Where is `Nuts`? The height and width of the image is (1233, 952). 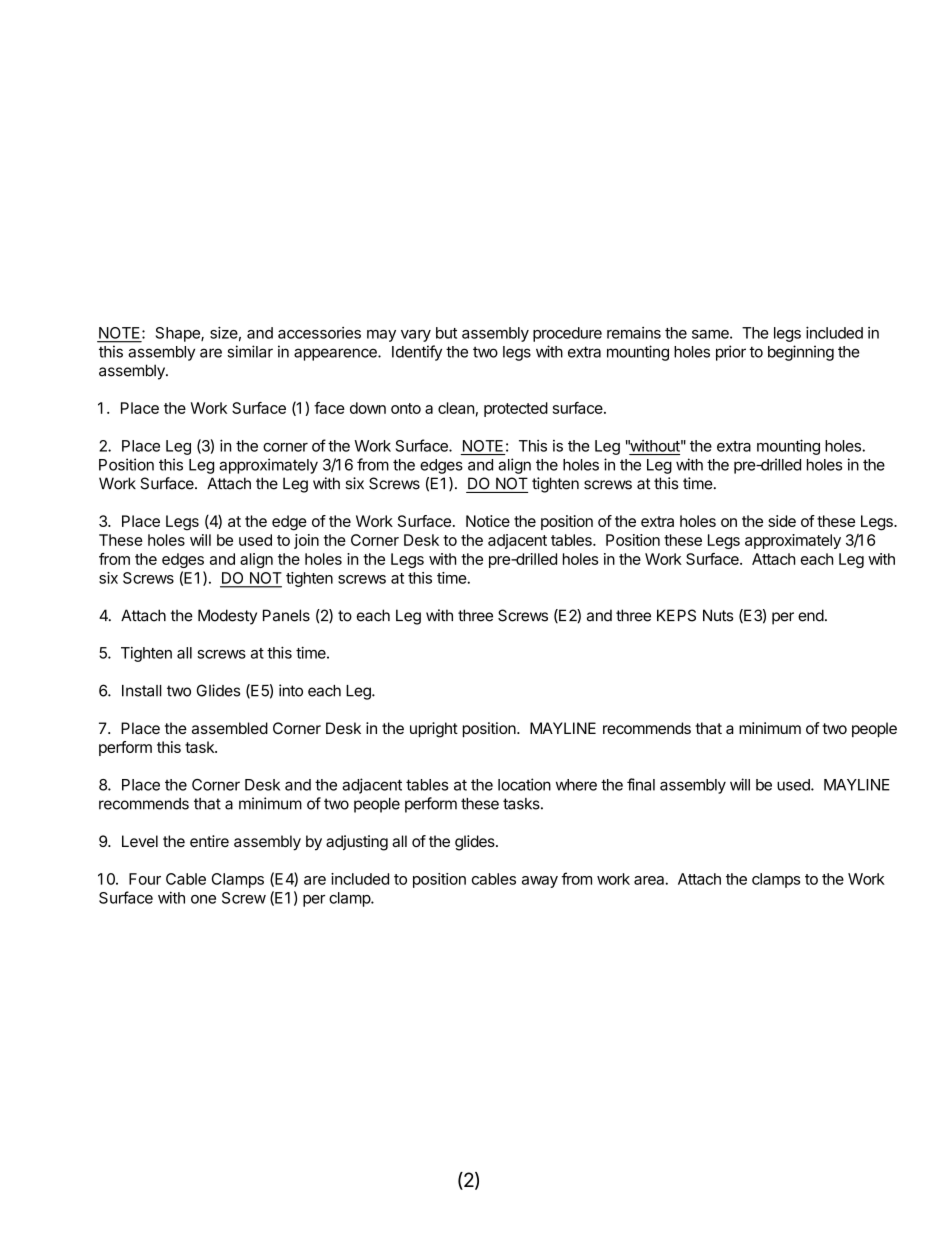 Nuts is located at coordinates (718, 615).
